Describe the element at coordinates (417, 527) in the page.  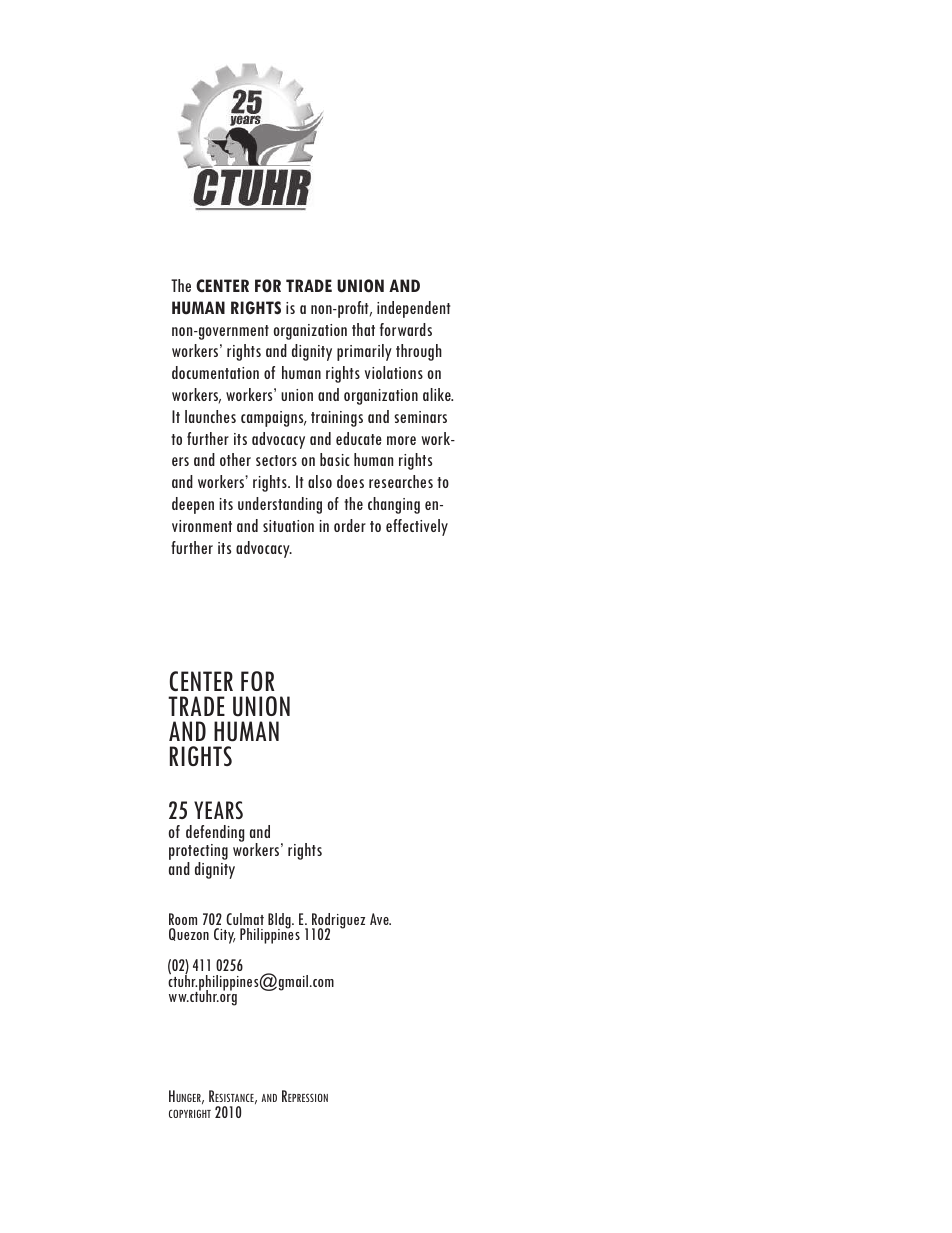
I see `effectively` at that location.
